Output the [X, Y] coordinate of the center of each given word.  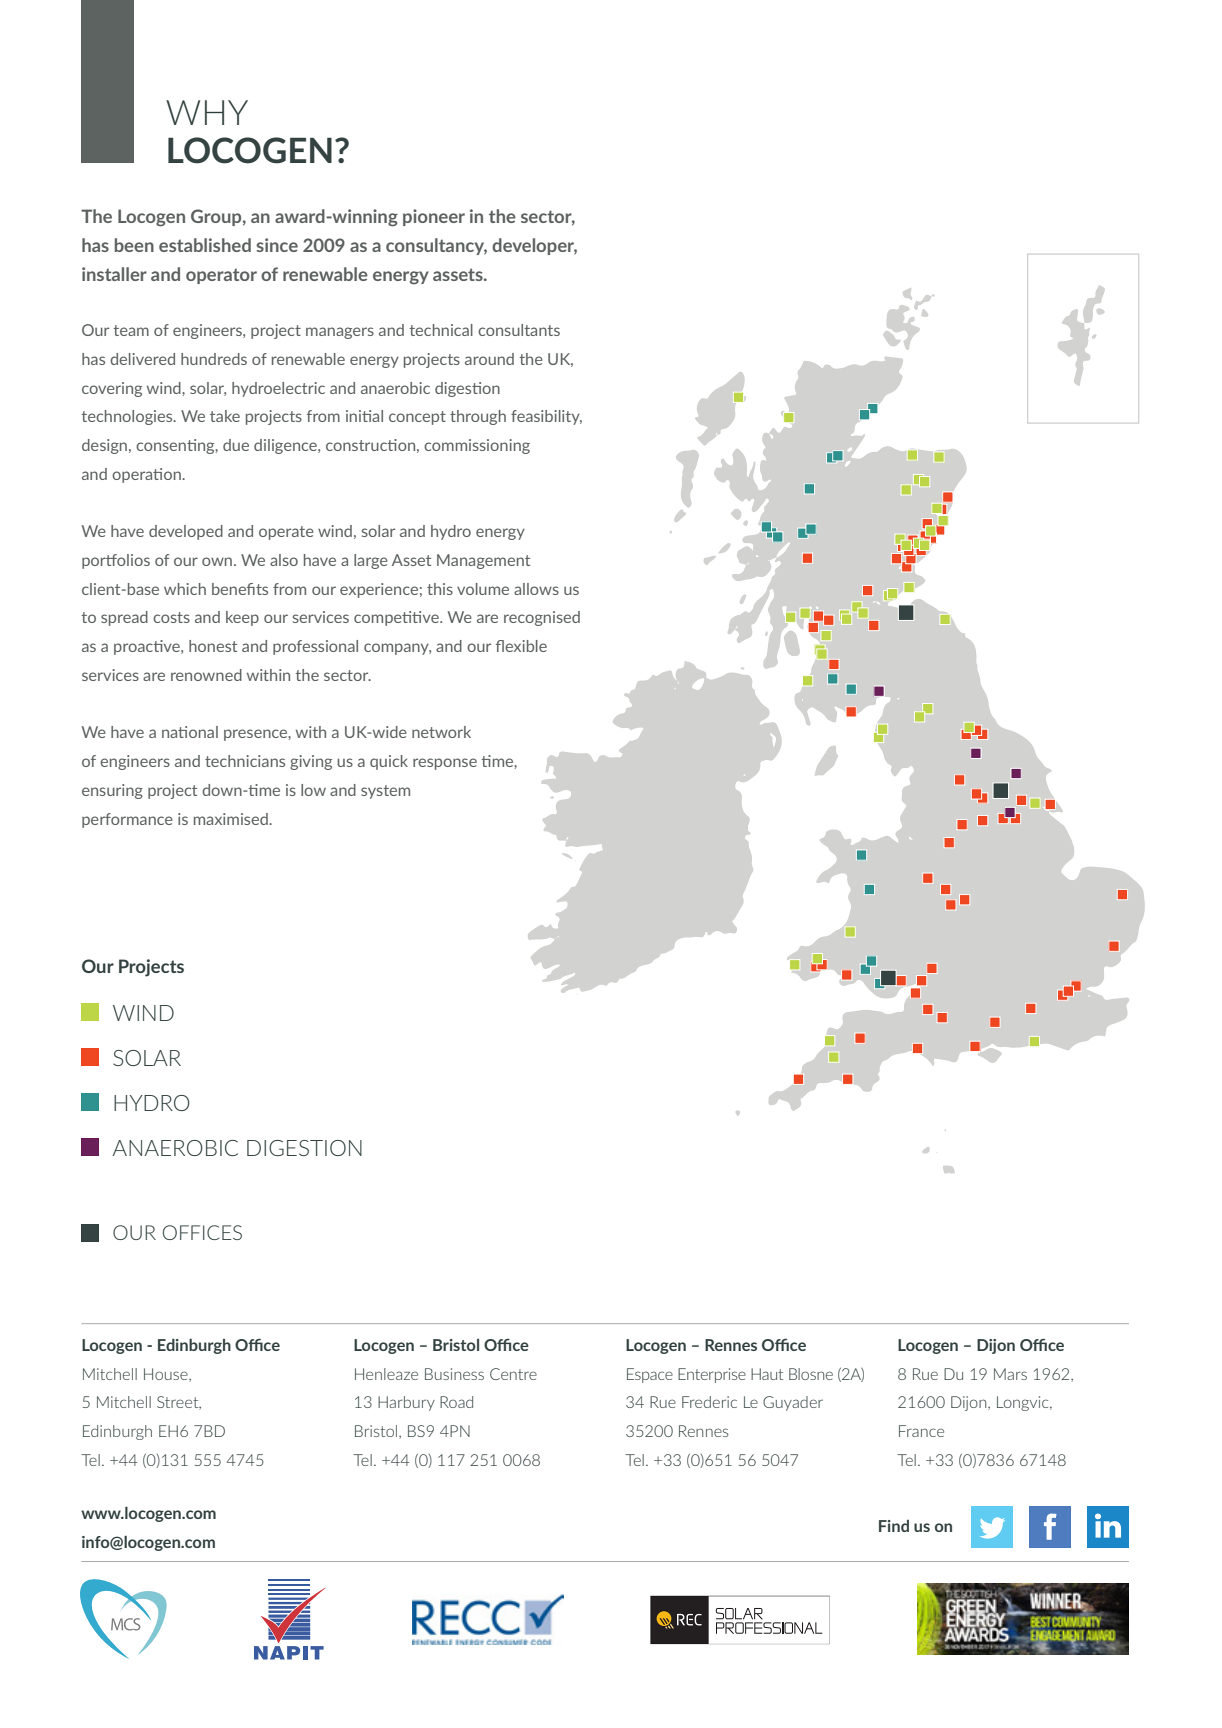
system [385, 792]
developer [534, 246]
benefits [240, 589]
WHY [207, 112]
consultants [519, 330]
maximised [232, 819]
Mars [1010, 1374]
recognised [542, 618]
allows [536, 589]
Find [894, 1526]
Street [179, 1403]
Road [456, 1402]
